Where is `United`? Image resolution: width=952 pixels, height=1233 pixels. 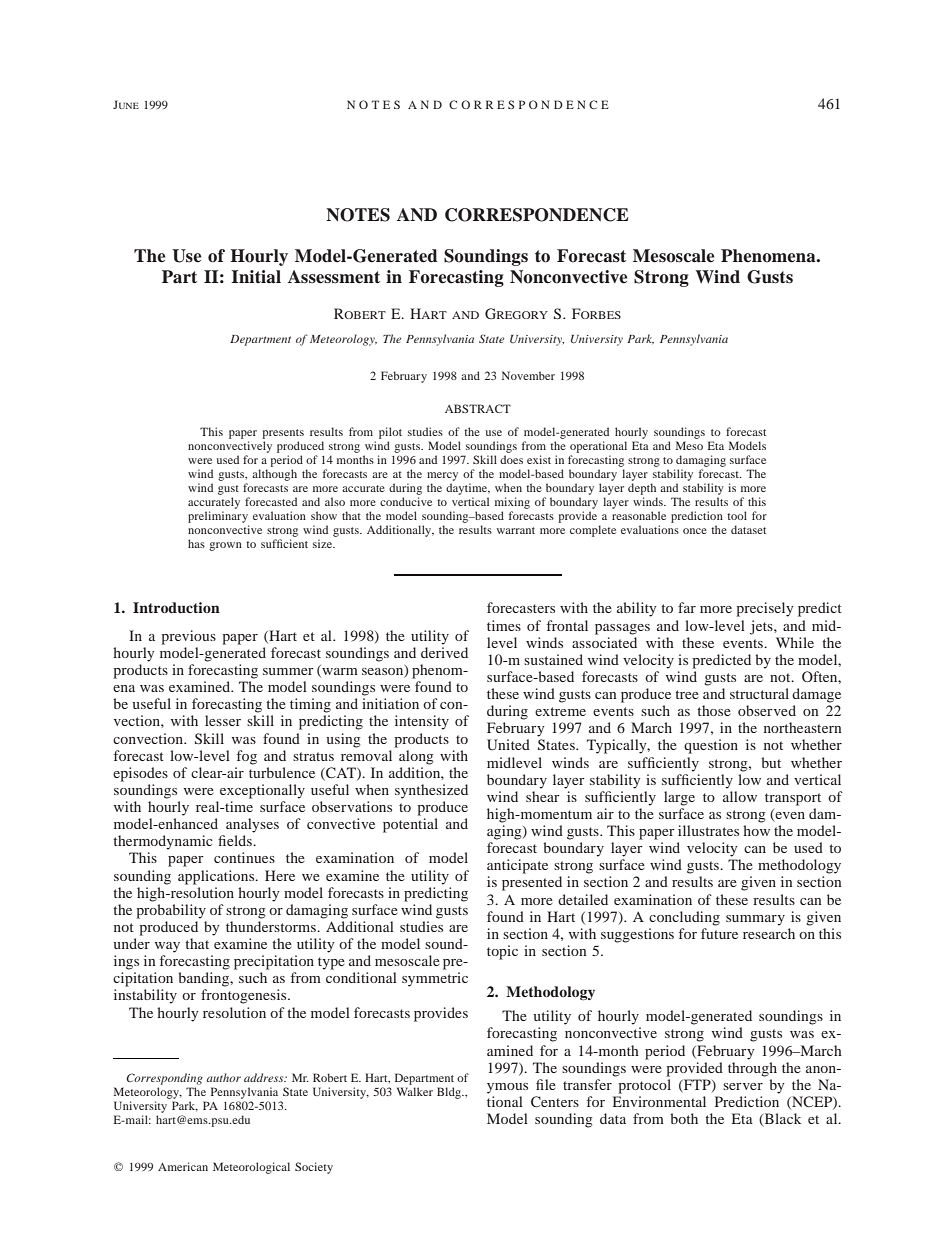
United is located at coordinates (508, 745).
